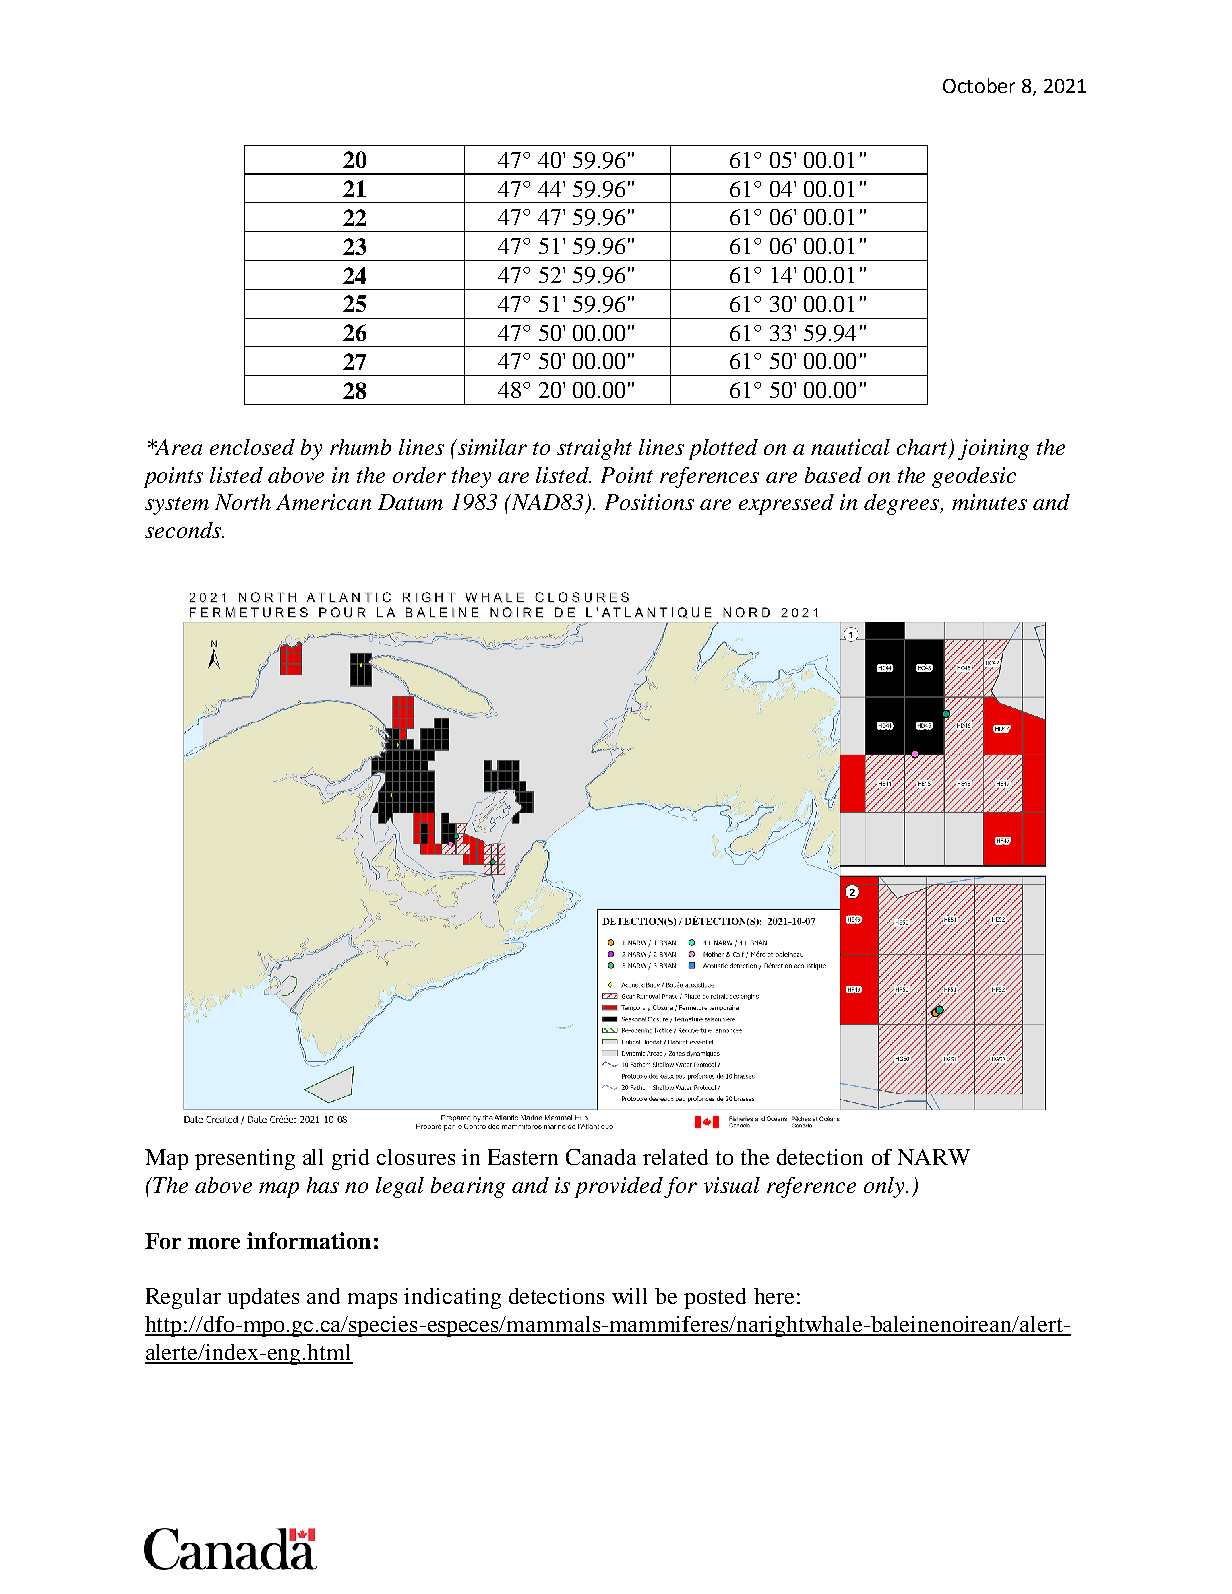 Image resolution: width=1232 pixels, height=1594 pixels. What do you see at coordinates (252, 447) in the screenshot?
I see `enclosed` at bounding box center [252, 447].
